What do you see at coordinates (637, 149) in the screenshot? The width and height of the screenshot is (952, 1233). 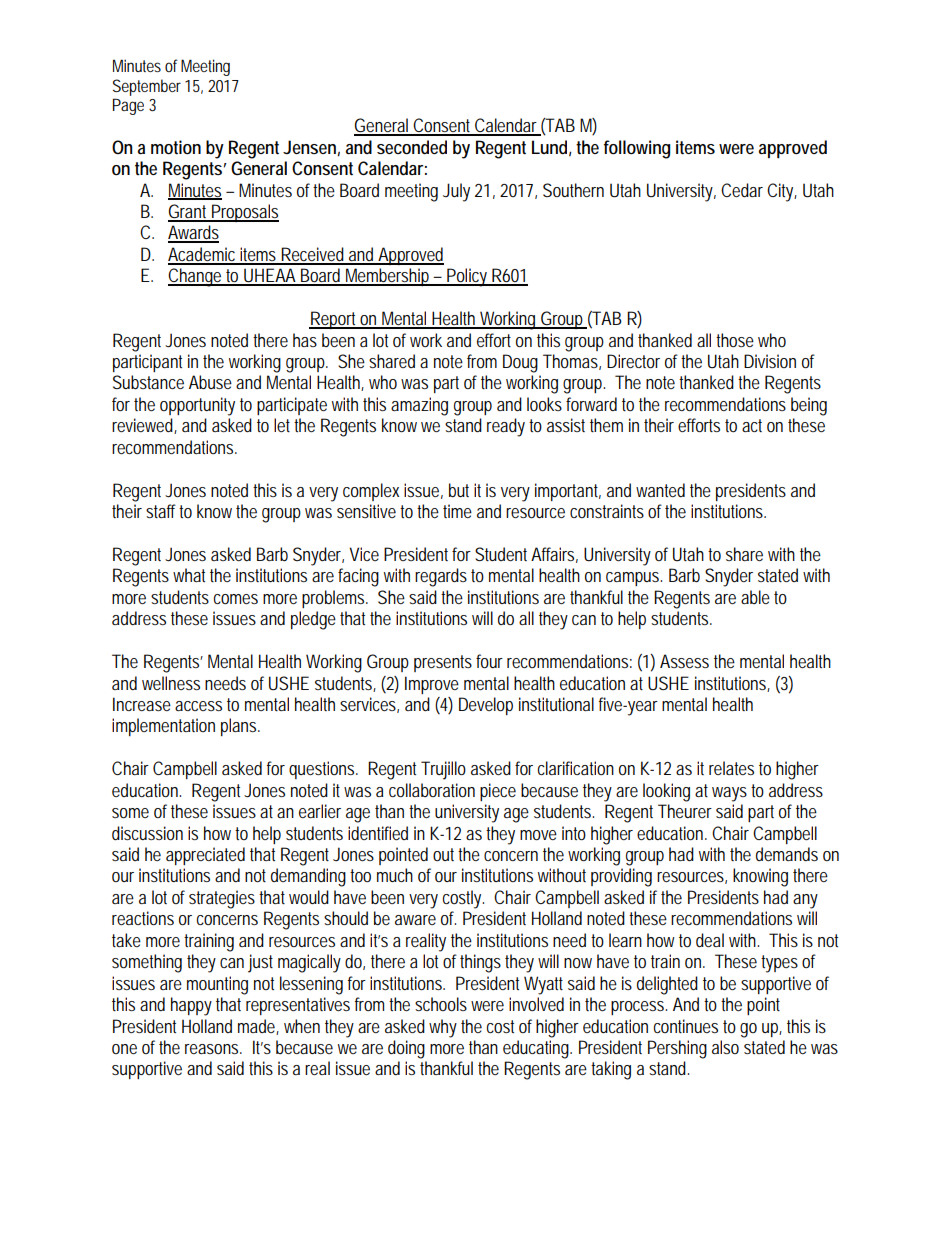 I see `following` at bounding box center [637, 149].
